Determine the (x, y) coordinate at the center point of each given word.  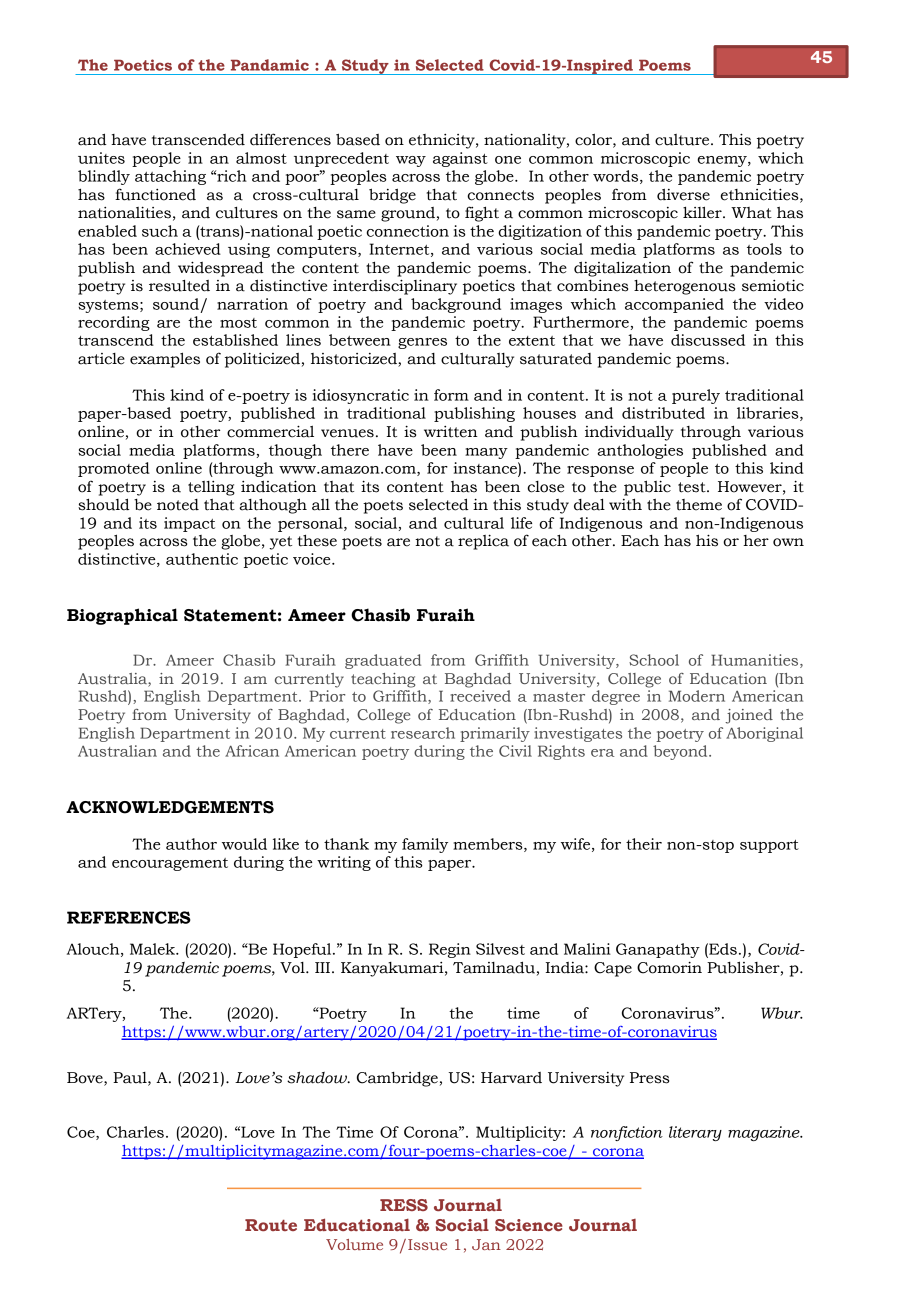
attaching (170, 177)
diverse (683, 194)
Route (271, 1225)
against (460, 159)
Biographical (122, 616)
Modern (697, 696)
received (480, 696)
